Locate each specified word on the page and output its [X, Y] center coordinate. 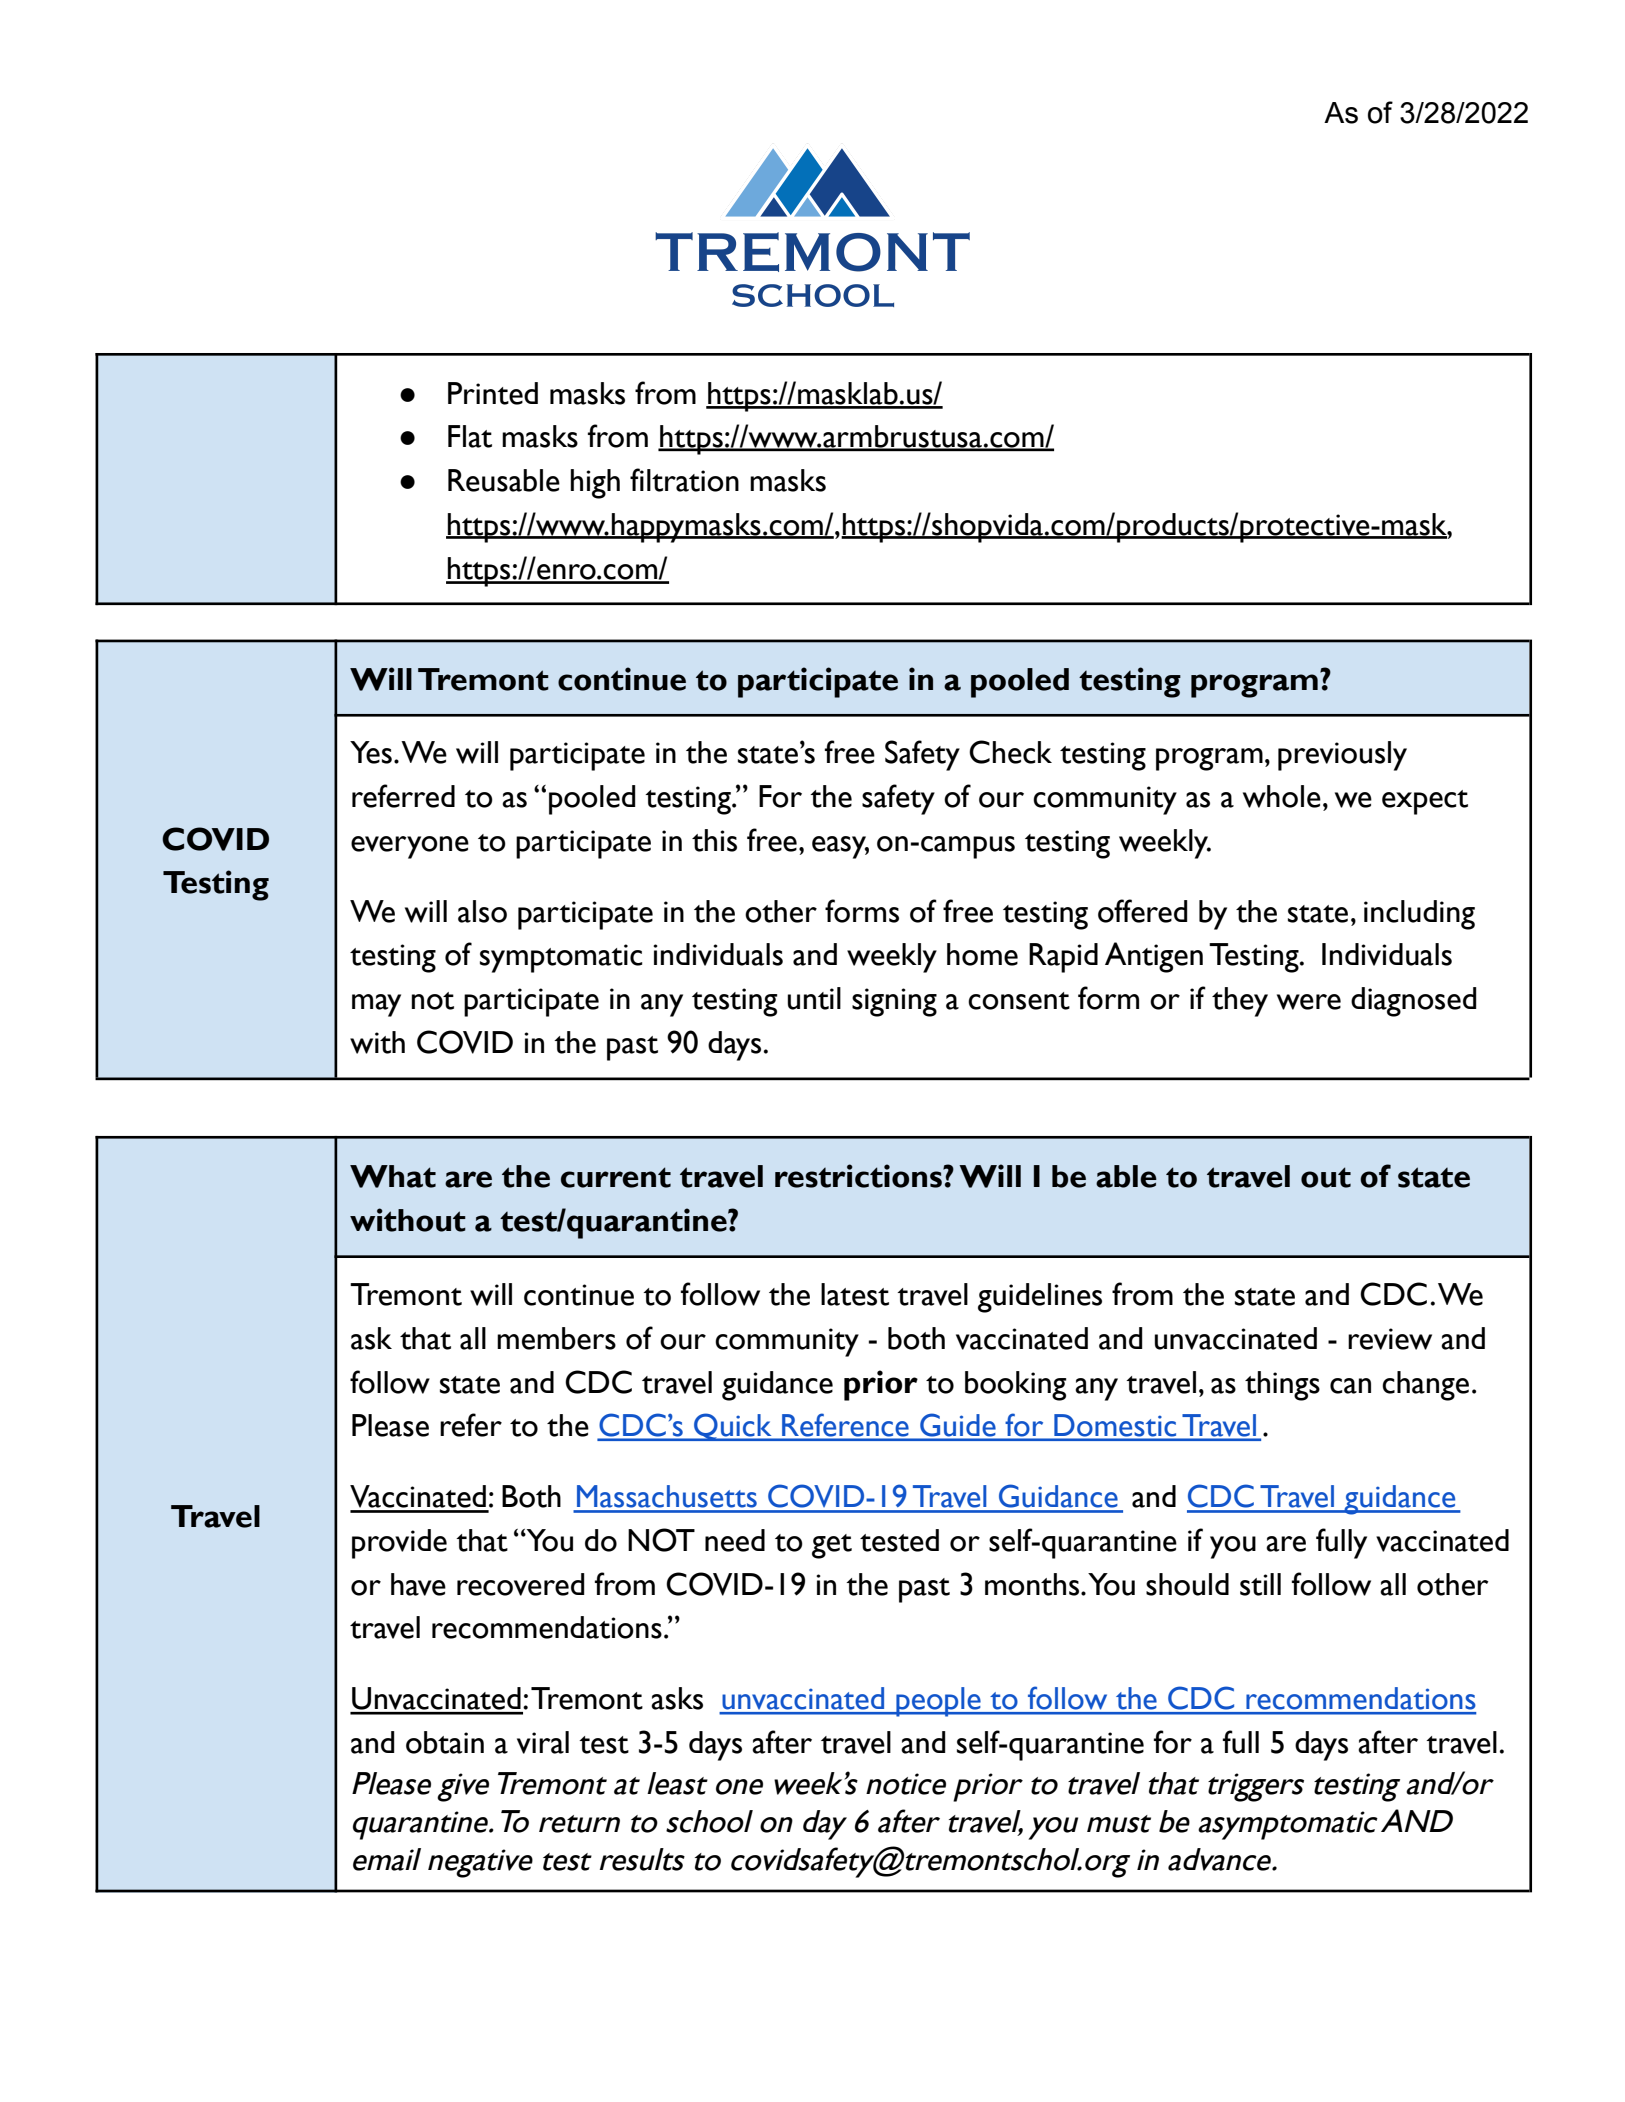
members [556, 1338]
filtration [684, 480]
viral [543, 1742]
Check [1010, 752]
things [1282, 1386]
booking [1016, 1386]
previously [1342, 756]
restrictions [859, 1176]
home [982, 954]
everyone [410, 847]
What [393, 1176]
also [482, 911]
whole [1282, 796]
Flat [470, 436]
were [1309, 1002]
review [1390, 1339]
